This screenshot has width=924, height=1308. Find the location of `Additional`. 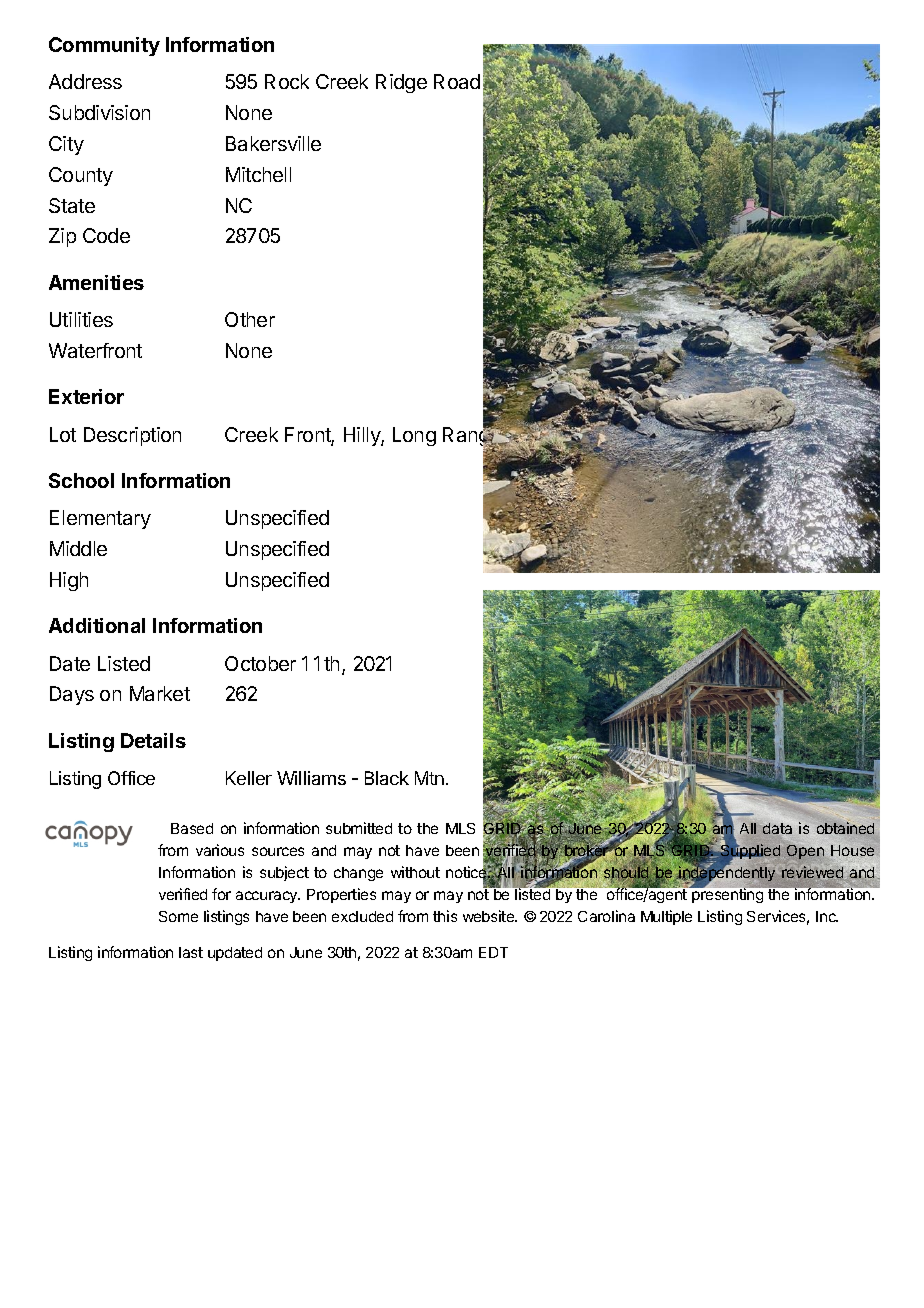

Additional is located at coordinates (97, 625).
